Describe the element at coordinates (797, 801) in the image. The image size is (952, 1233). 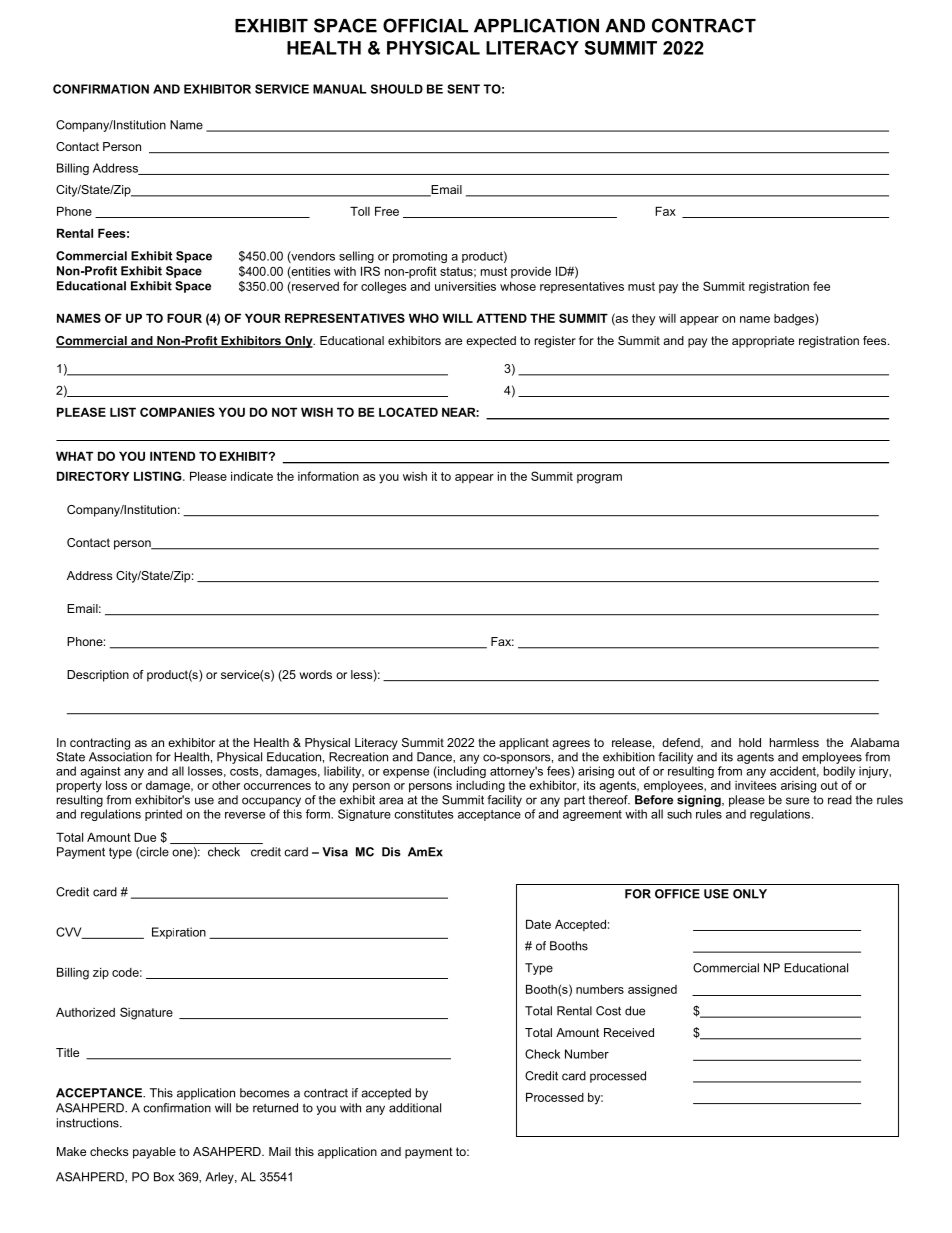
I see `sure` at that location.
